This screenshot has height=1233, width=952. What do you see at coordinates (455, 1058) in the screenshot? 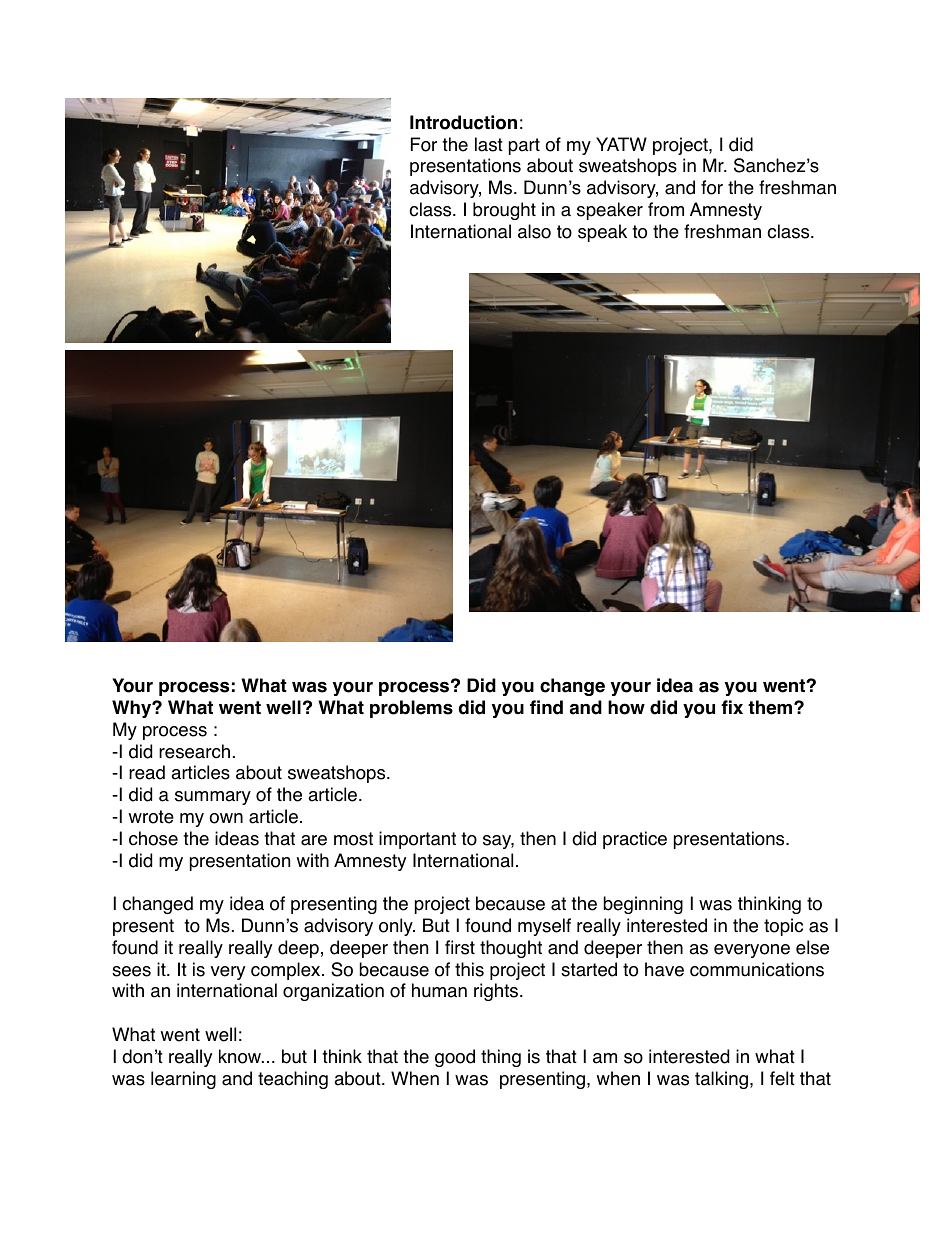
I see `good` at bounding box center [455, 1058].
